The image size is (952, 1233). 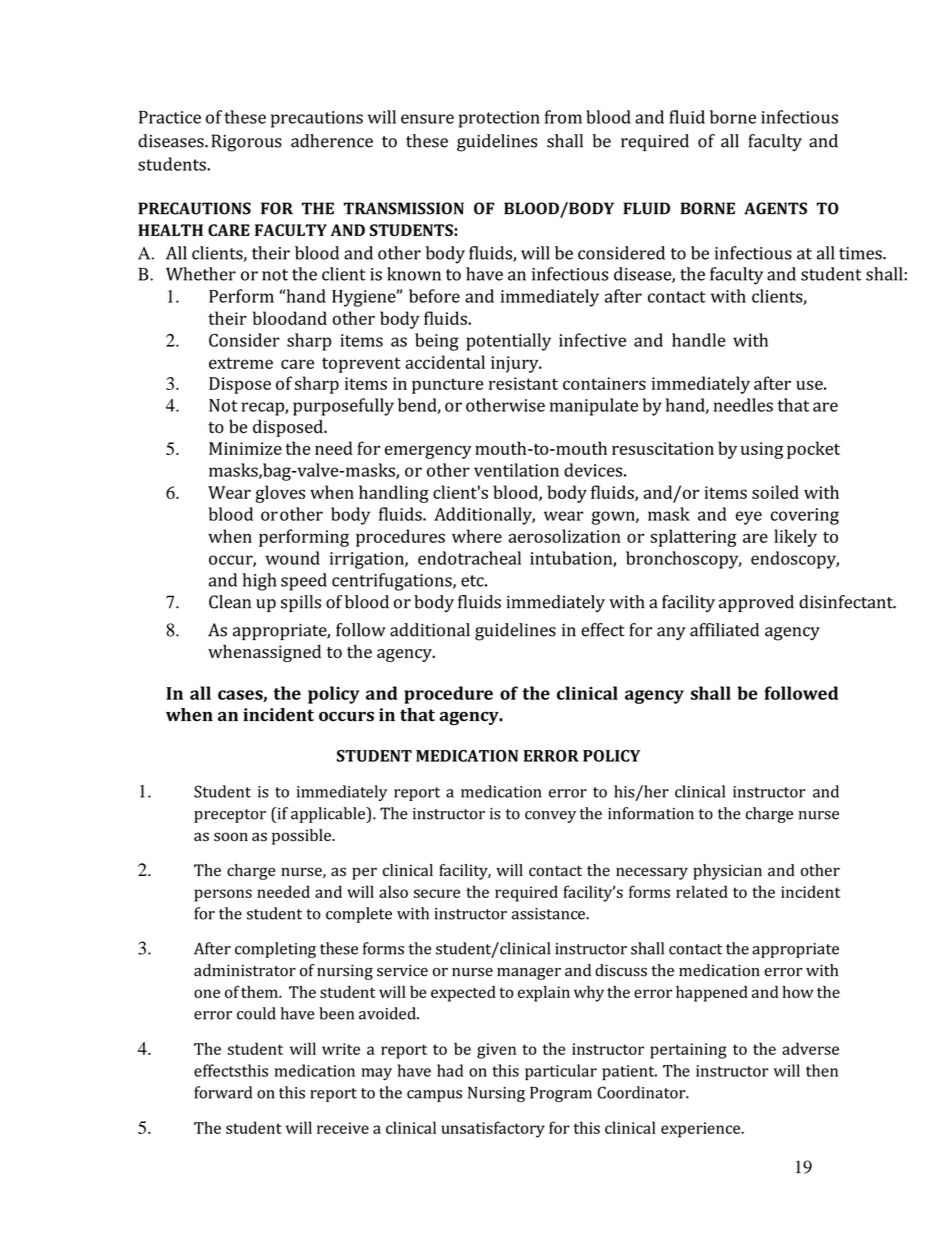 What do you see at coordinates (223, 1092) in the screenshot?
I see `forward` at bounding box center [223, 1092].
